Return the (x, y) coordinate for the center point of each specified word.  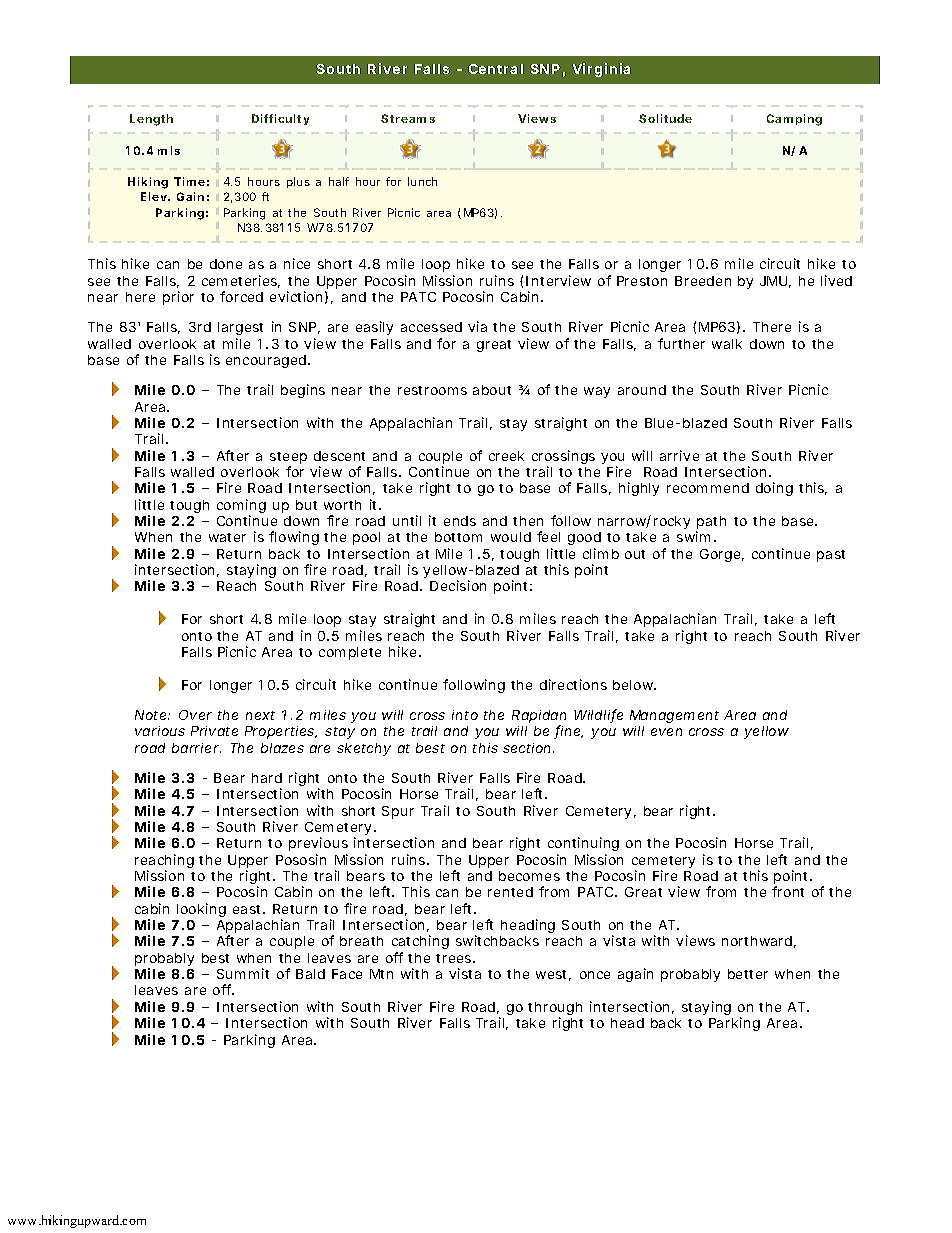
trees (455, 958)
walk (727, 344)
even (666, 732)
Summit (243, 973)
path (711, 524)
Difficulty (280, 119)
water (227, 537)
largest (240, 330)
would (511, 537)
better (748, 974)
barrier (196, 748)
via (477, 326)
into (465, 715)
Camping (794, 120)
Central (496, 69)
